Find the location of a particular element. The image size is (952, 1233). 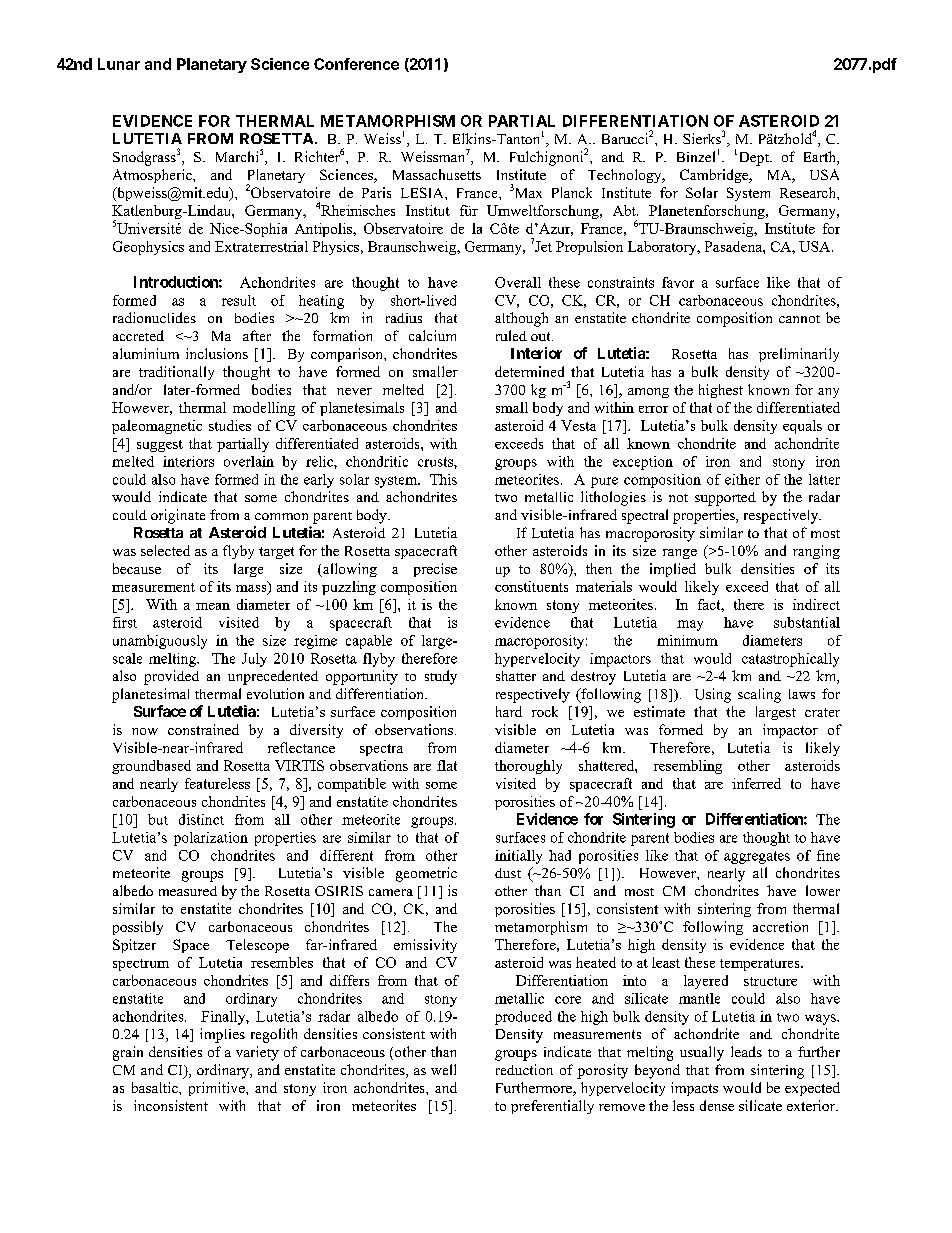

Dept is located at coordinates (755, 159).
